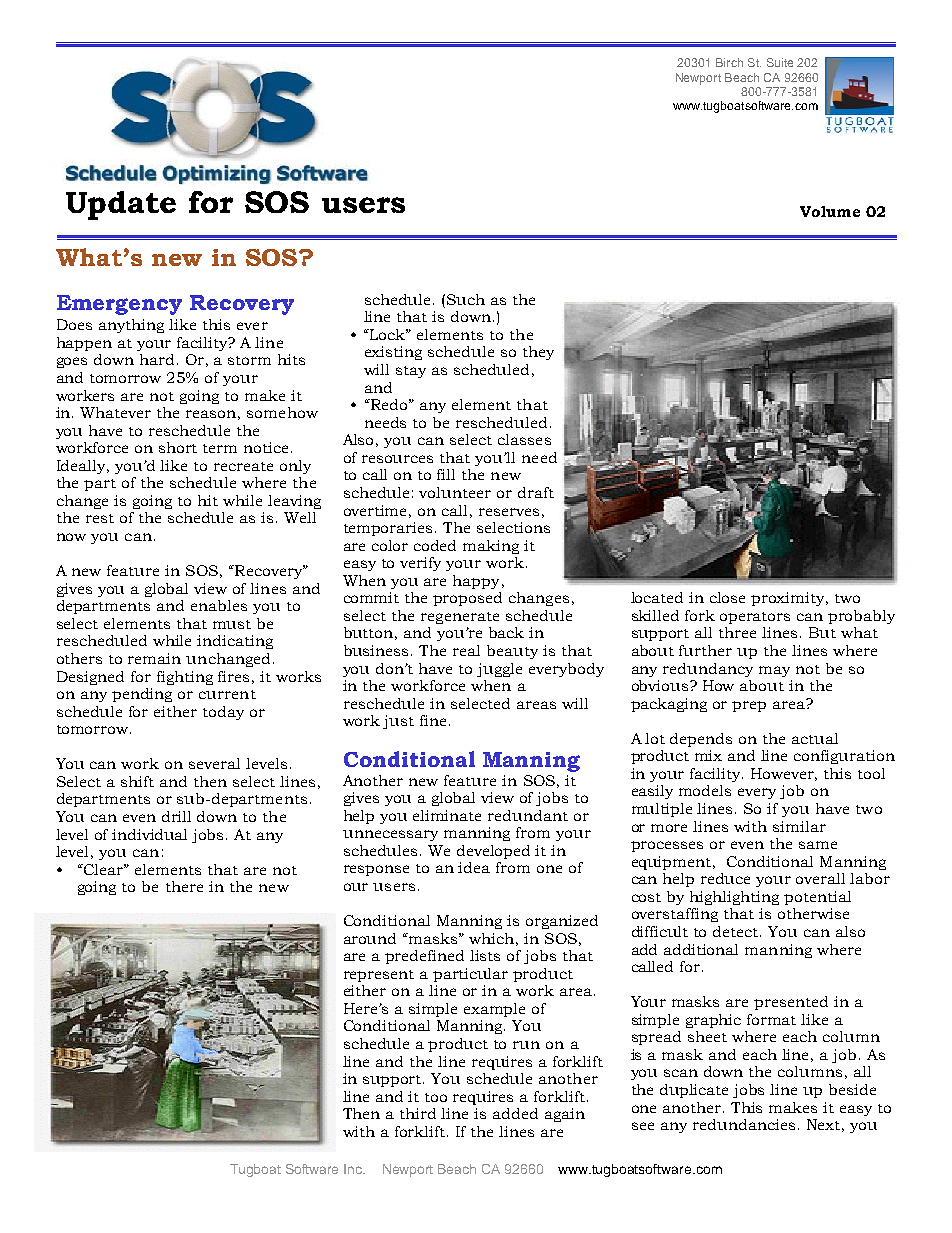 Image resolution: width=952 pixels, height=1233 pixels. Describe the element at coordinates (354, 1169) in the screenshot. I see `Inc` at that location.
